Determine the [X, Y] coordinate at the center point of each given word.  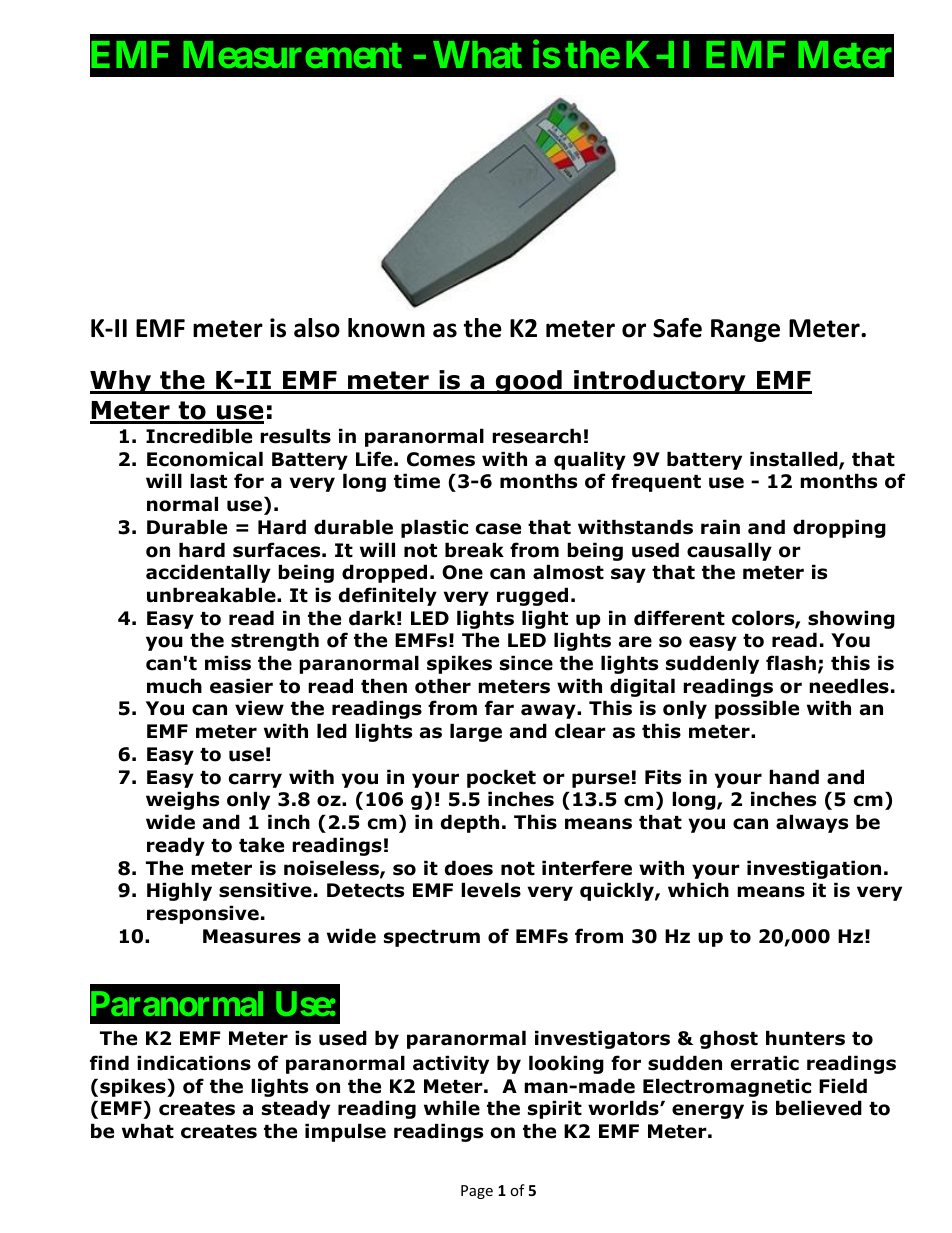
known [386, 328]
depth [470, 823]
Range [745, 330]
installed [795, 460]
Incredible [199, 436]
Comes [441, 459]
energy [708, 1111]
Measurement [293, 54]
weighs [182, 800]
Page [477, 1192]
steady [296, 1109]
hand [794, 777]
